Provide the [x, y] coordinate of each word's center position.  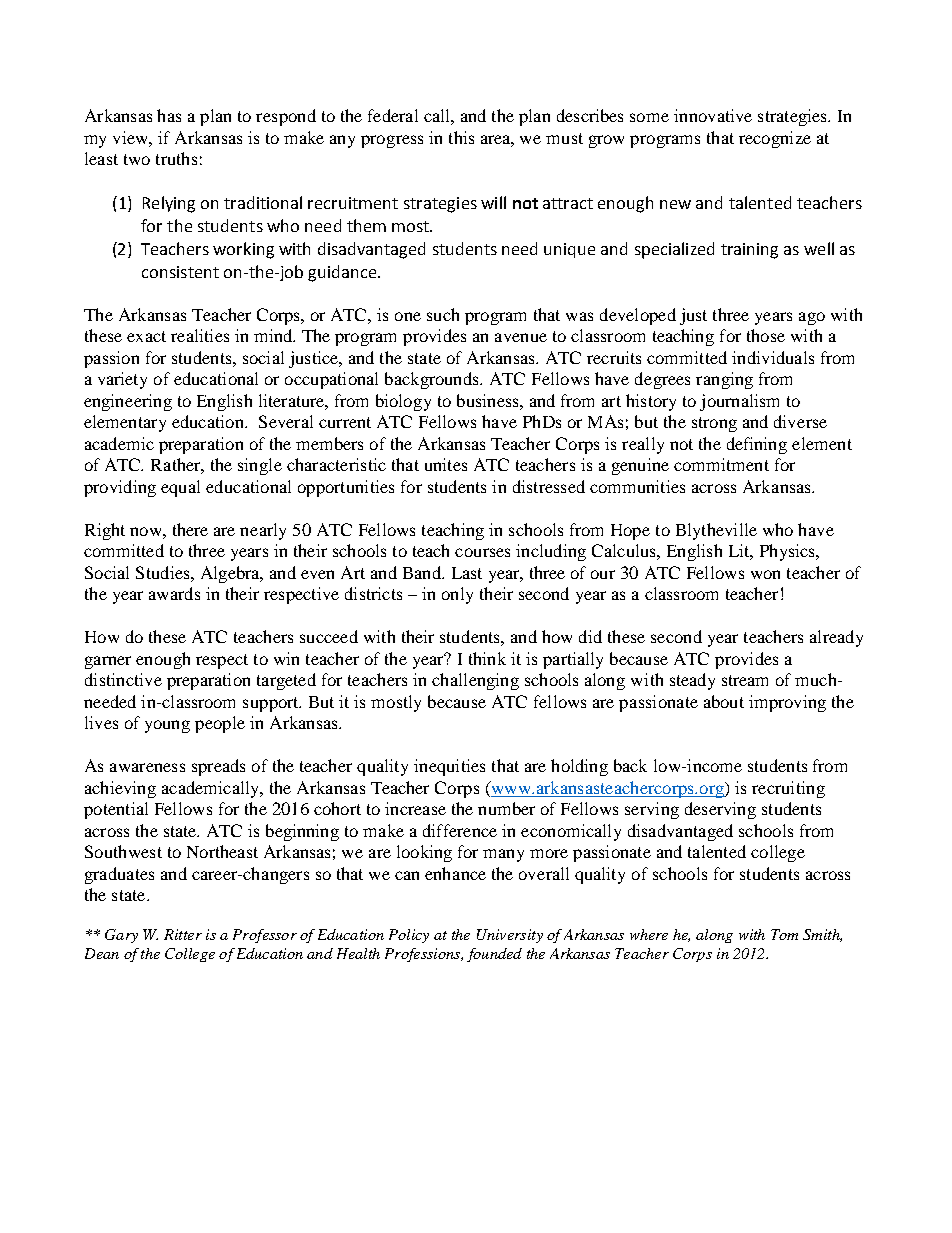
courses [482, 552]
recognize [775, 139]
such [443, 314]
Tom [784, 934]
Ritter [183, 934]
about [724, 701]
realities [200, 335]
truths [176, 158]
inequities [449, 767]
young [167, 726]
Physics [788, 552]
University [510, 936]
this [461, 137]
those [766, 335]
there [190, 529]
